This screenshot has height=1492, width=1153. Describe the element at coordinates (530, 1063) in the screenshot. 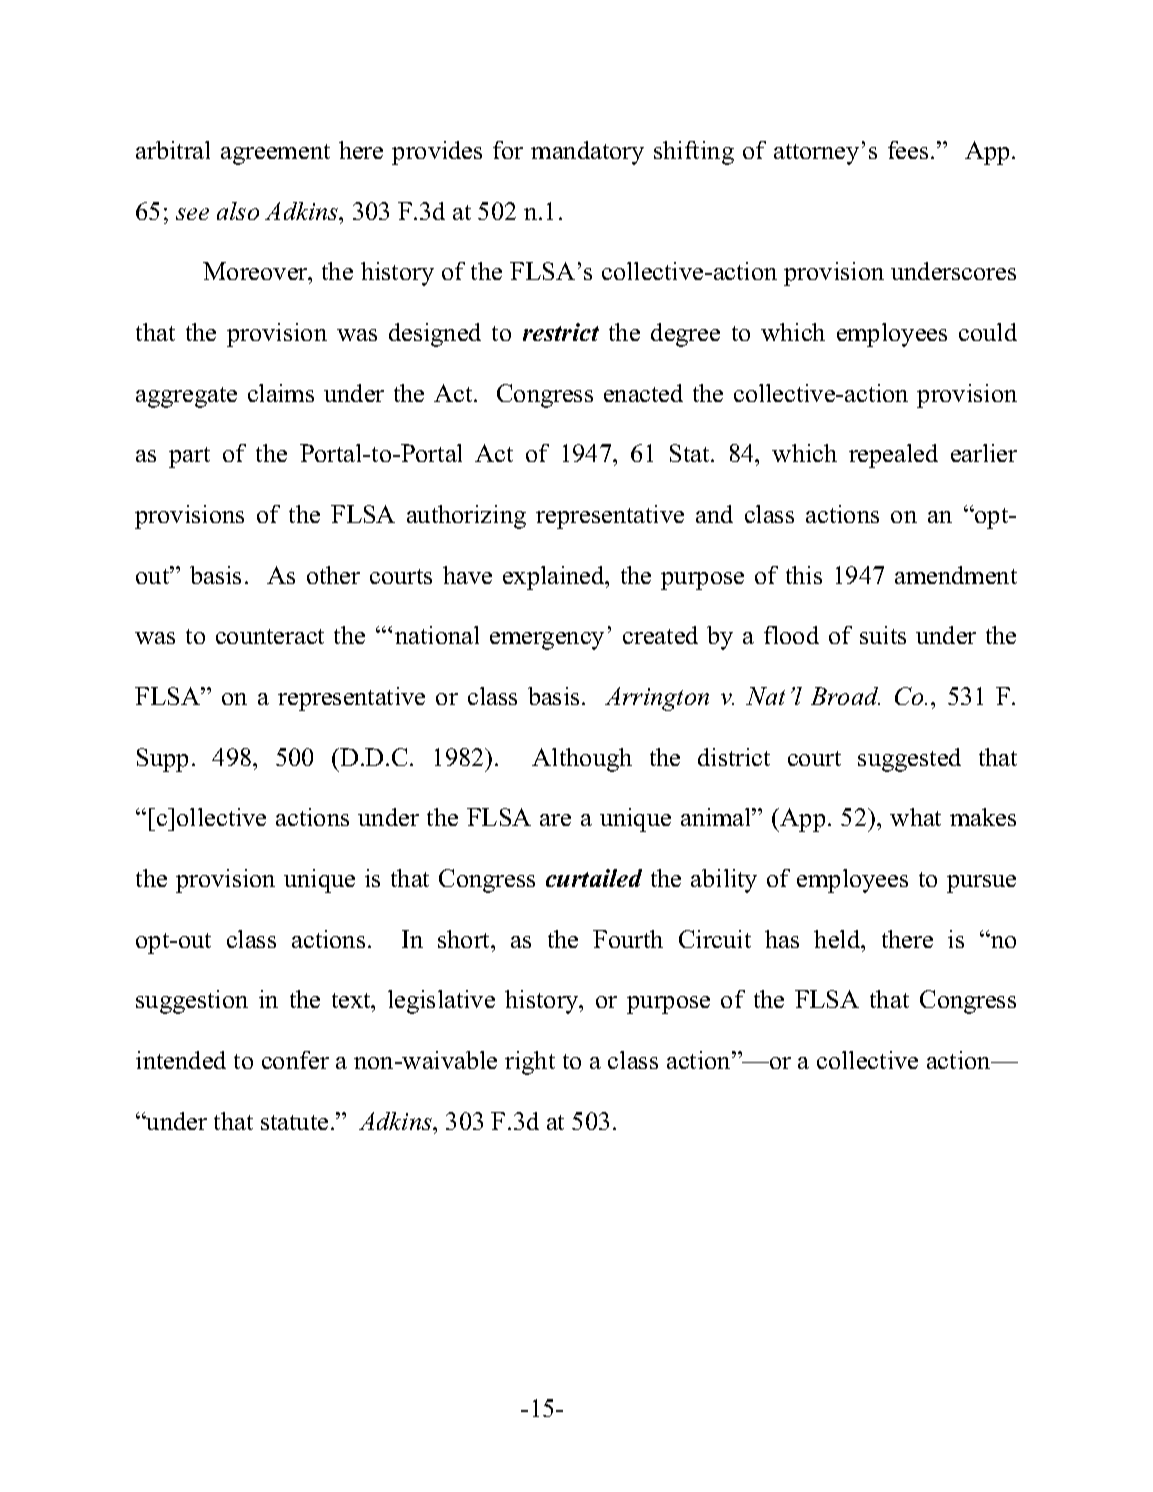

I see `right` at that location.
